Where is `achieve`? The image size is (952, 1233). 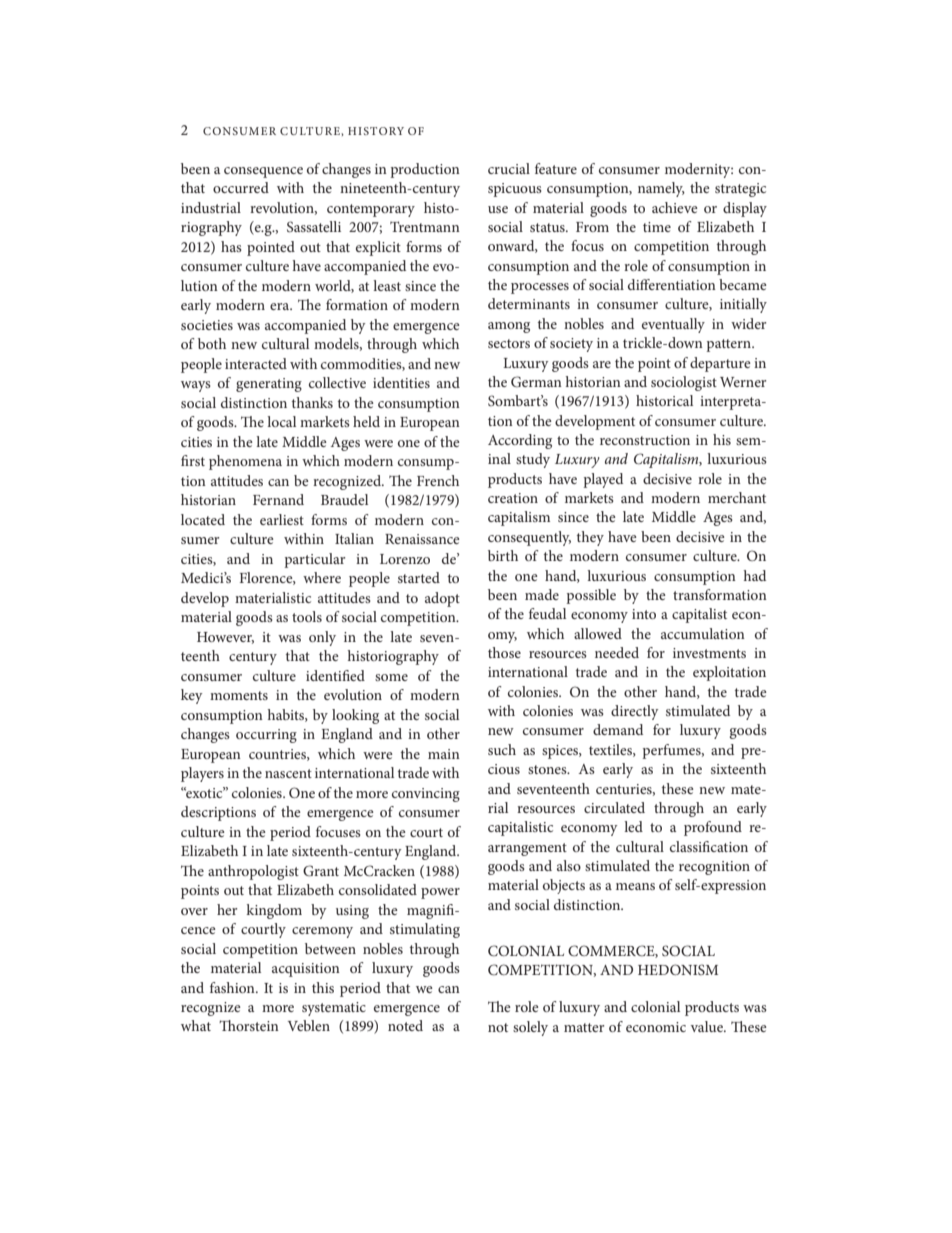 achieve is located at coordinates (675, 207).
